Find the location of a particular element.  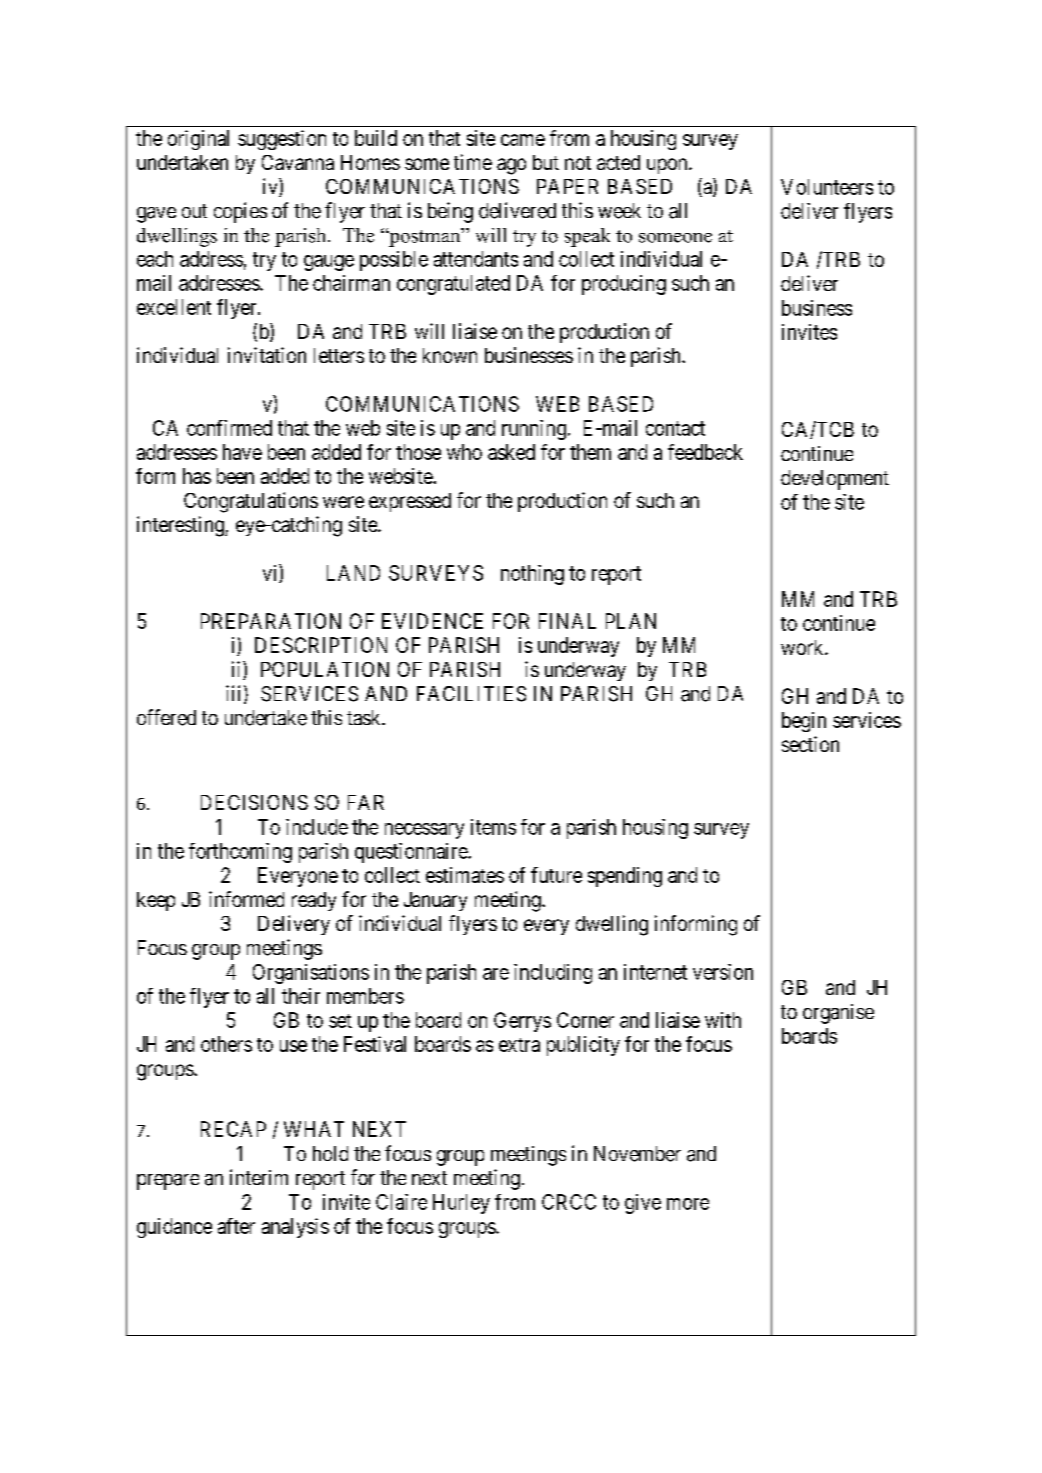

items is located at coordinates (493, 827).
